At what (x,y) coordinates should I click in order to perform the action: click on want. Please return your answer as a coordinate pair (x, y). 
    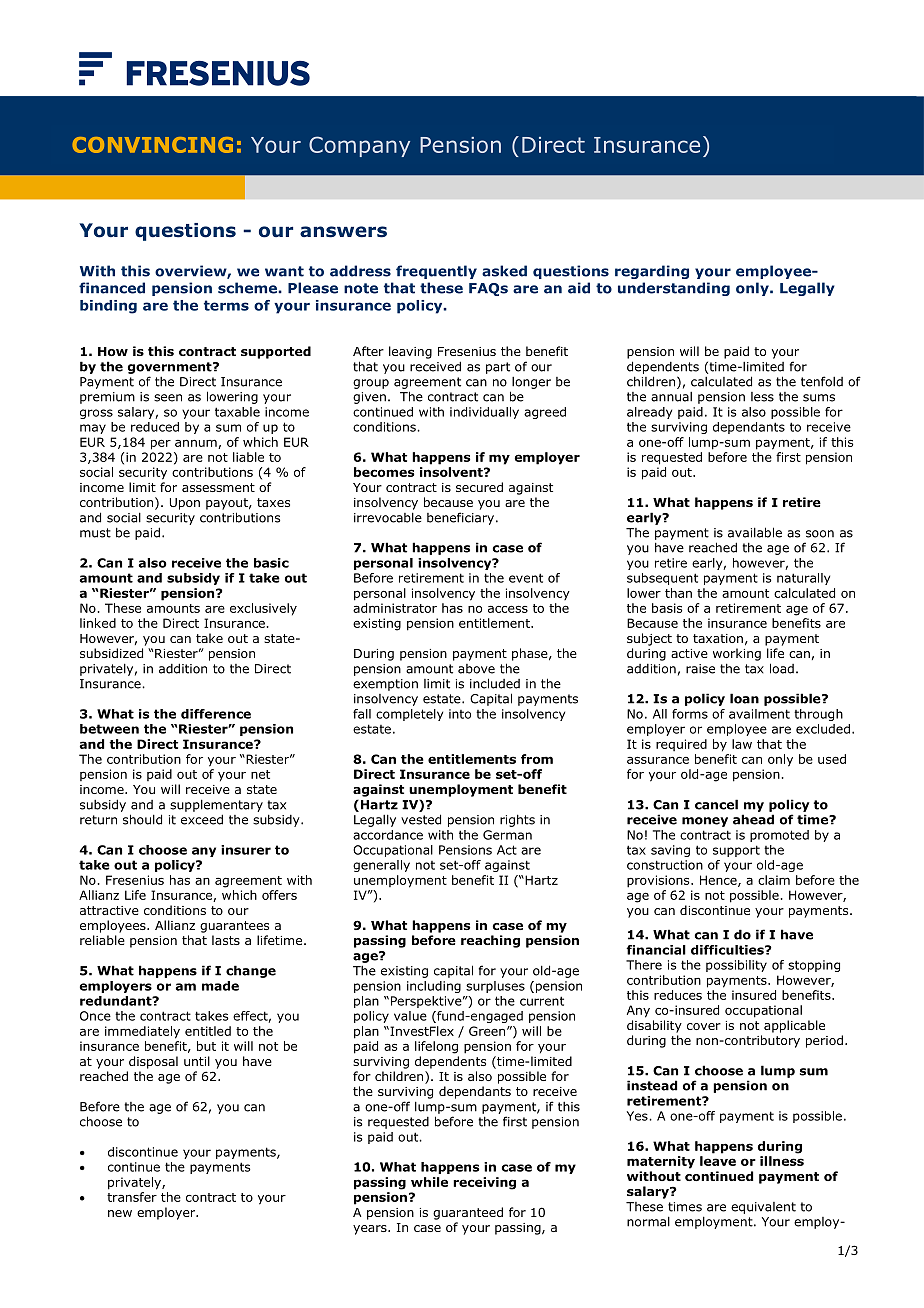
    Looking at the image, I should click on (284, 271).
